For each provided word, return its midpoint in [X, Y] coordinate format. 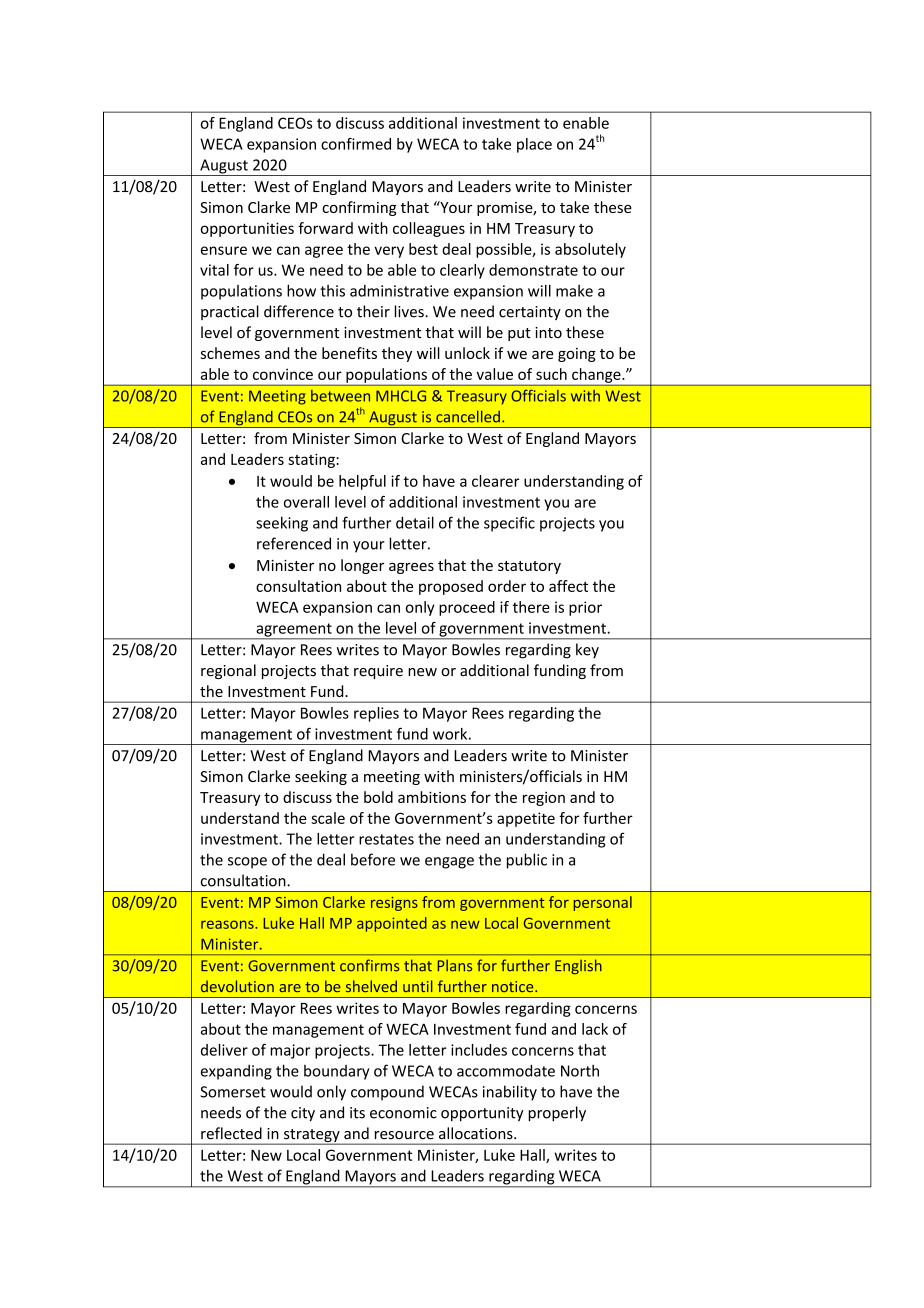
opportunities [247, 229]
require [378, 672]
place [534, 145]
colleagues [429, 229]
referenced [294, 543]
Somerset [233, 1092]
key [587, 650]
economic [403, 1113]
